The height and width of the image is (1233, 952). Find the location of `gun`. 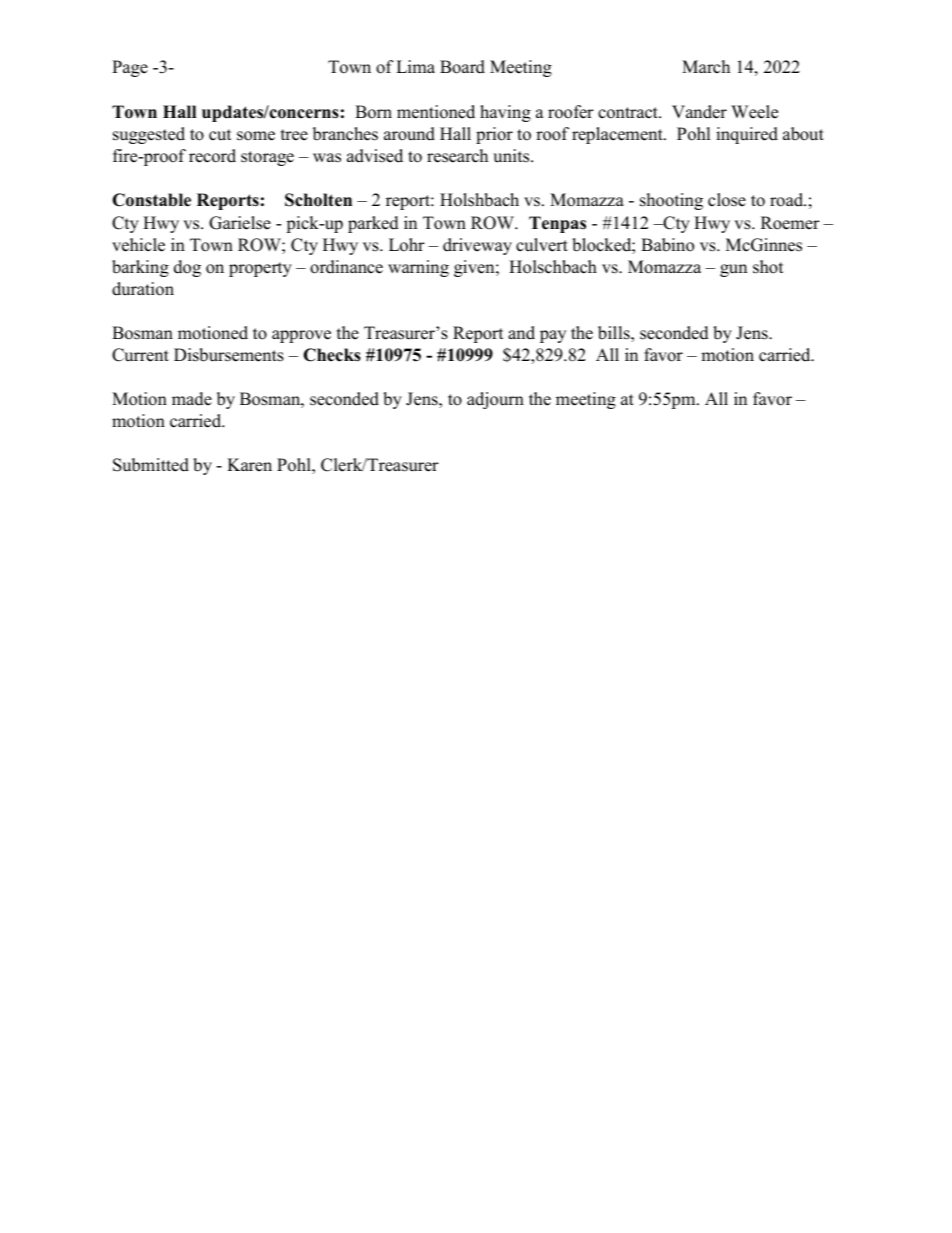

gun is located at coordinates (733, 270).
